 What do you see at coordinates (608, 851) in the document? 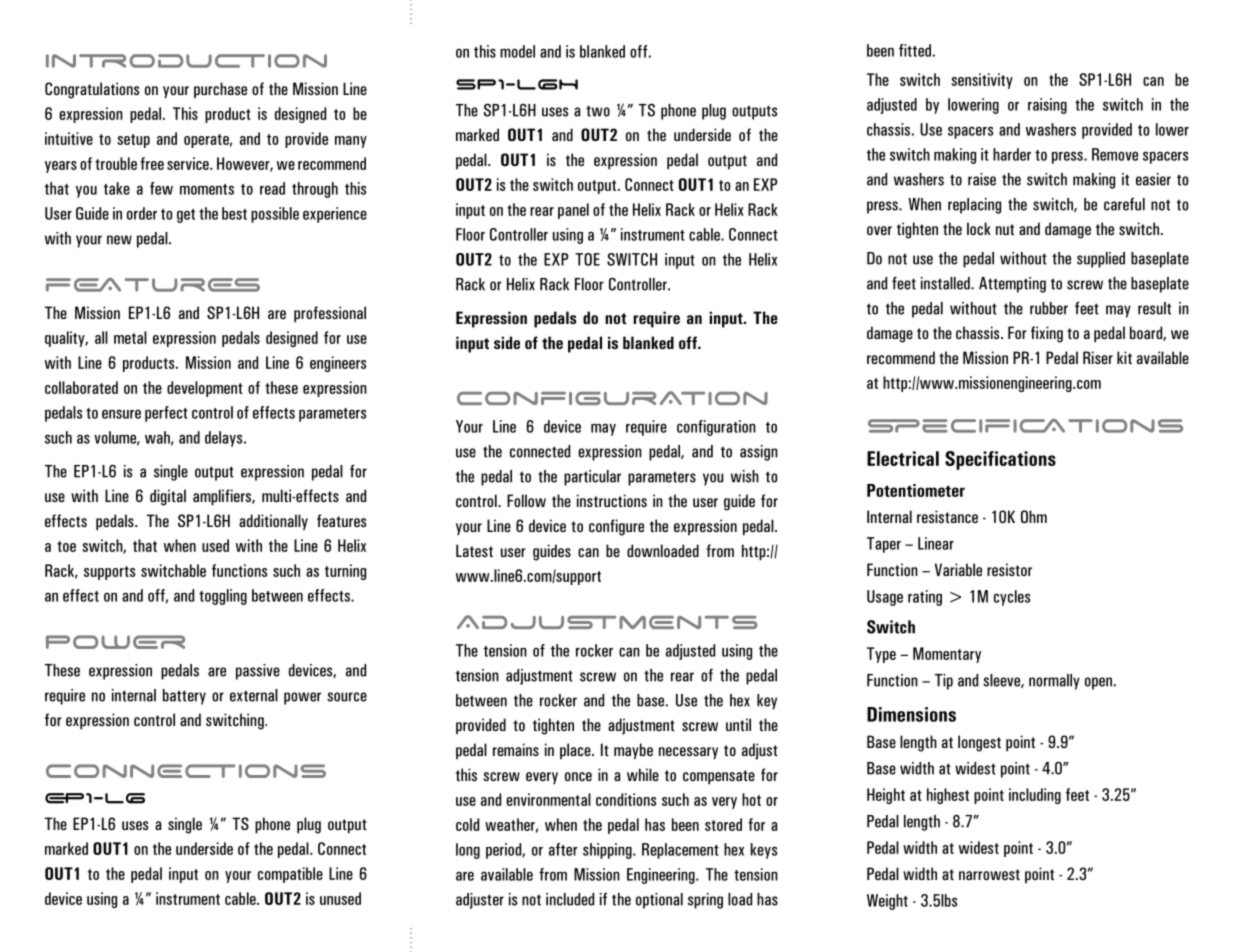
I see `shipping` at bounding box center [608, 851].
